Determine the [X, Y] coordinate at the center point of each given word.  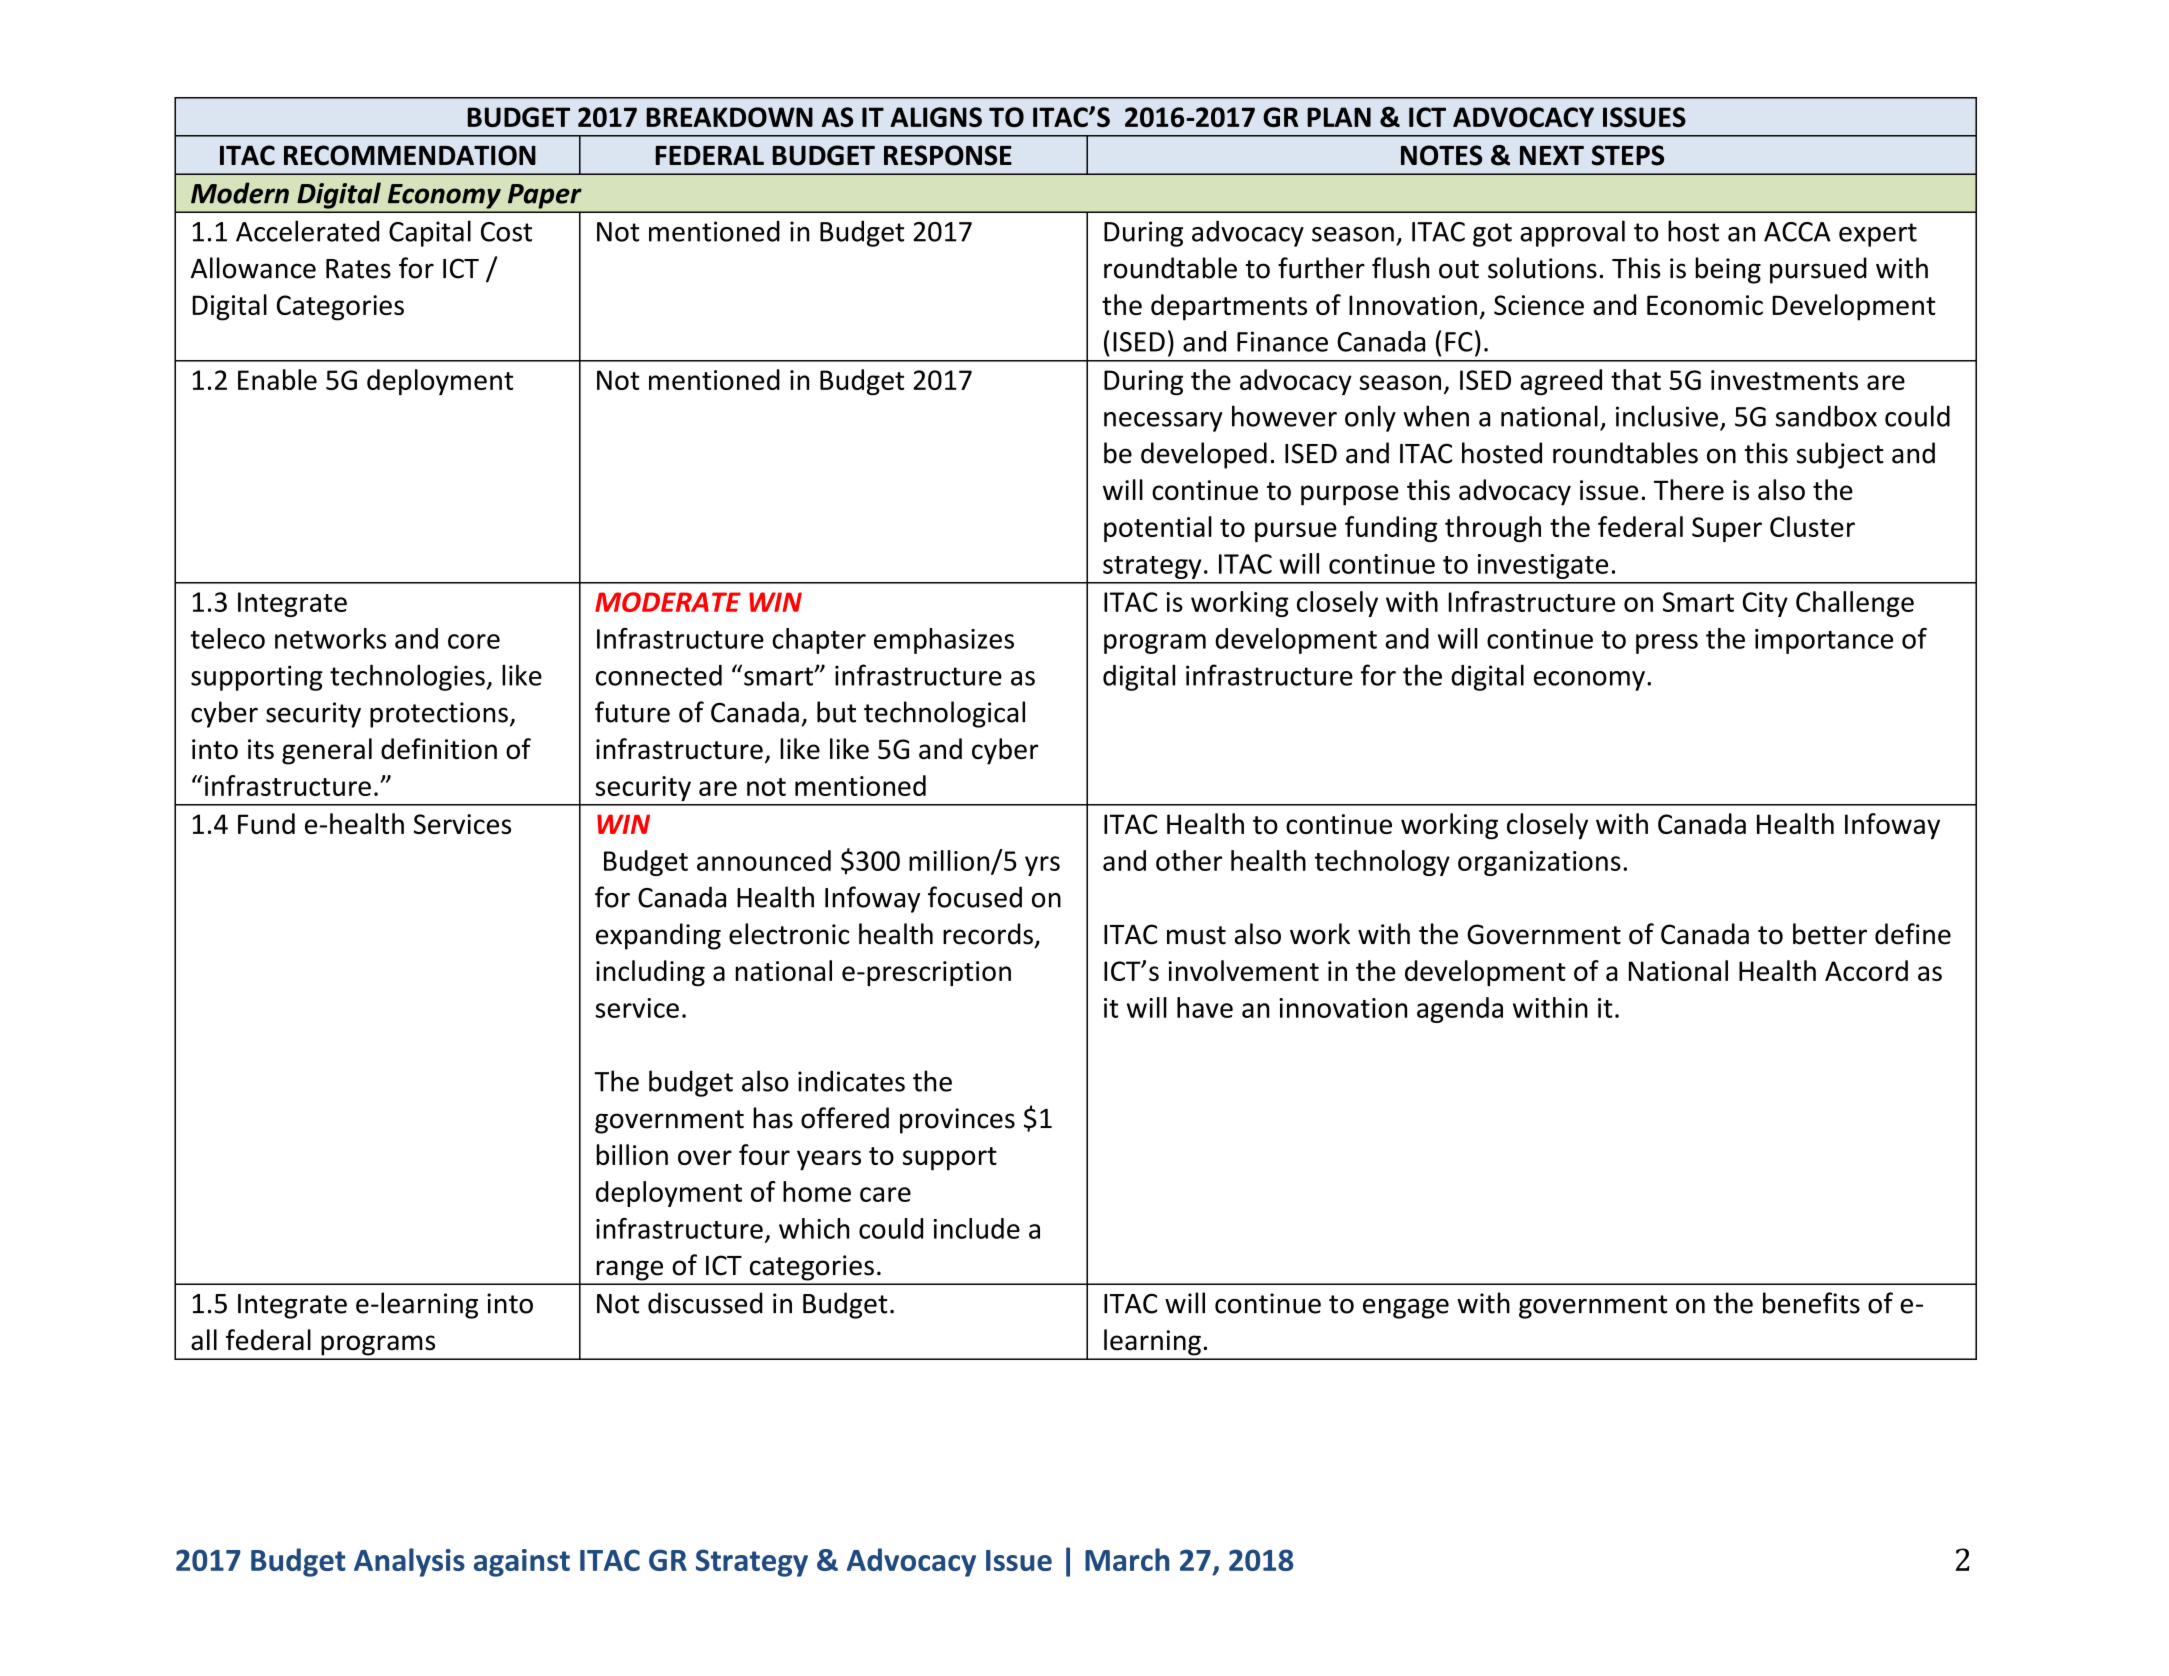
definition [439, 749]
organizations [1539, 863]
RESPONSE [948, 155]
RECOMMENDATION [410, 155]
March [1127, 1559]
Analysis [409, 1562]
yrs [1042, 866]
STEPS [1628, 155]
